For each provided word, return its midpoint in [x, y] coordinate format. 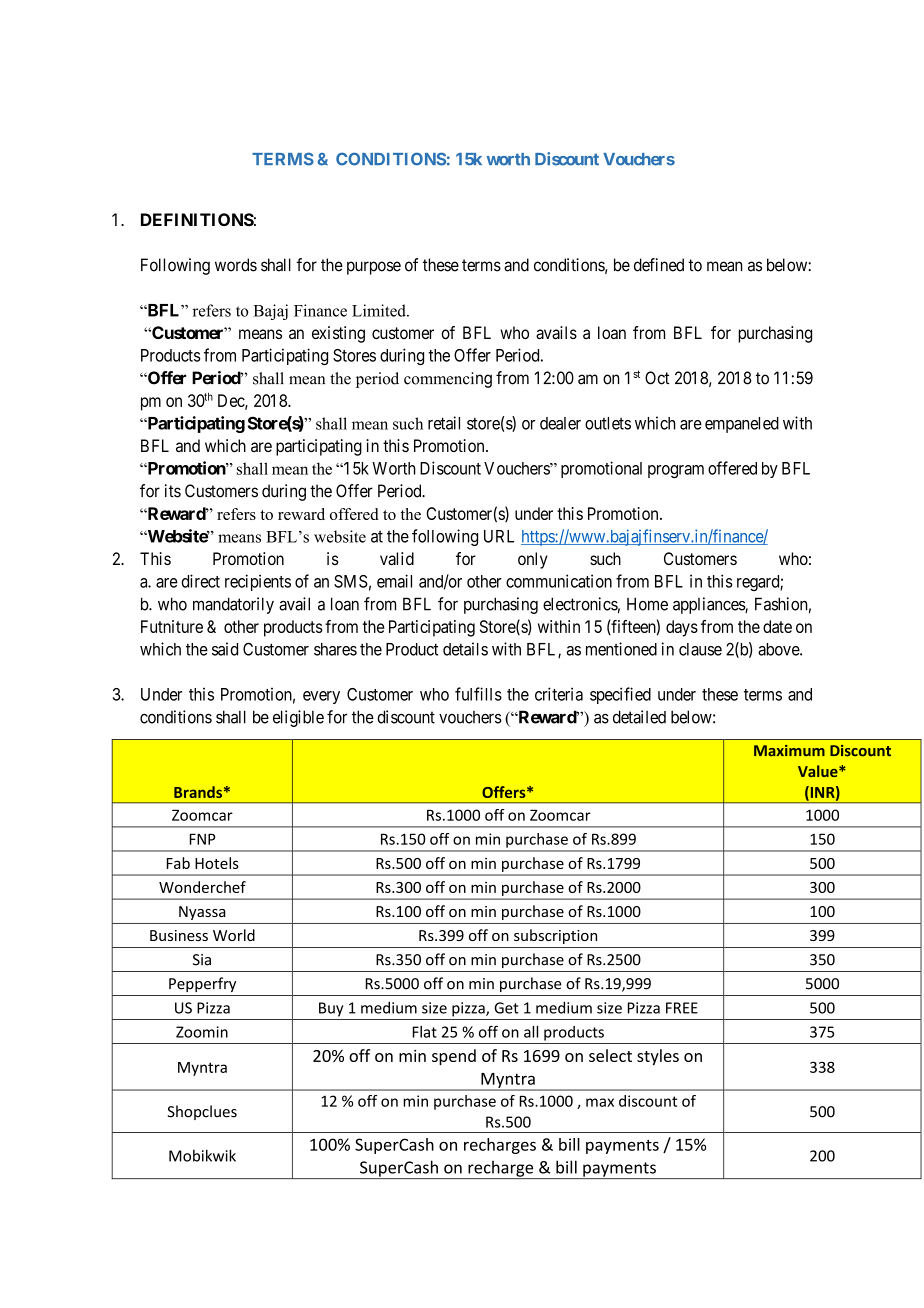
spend [454, 1057]
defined [659, 265]
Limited [380, 310]
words [236, 265]
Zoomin [202, 1032]
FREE [682, 1008]
